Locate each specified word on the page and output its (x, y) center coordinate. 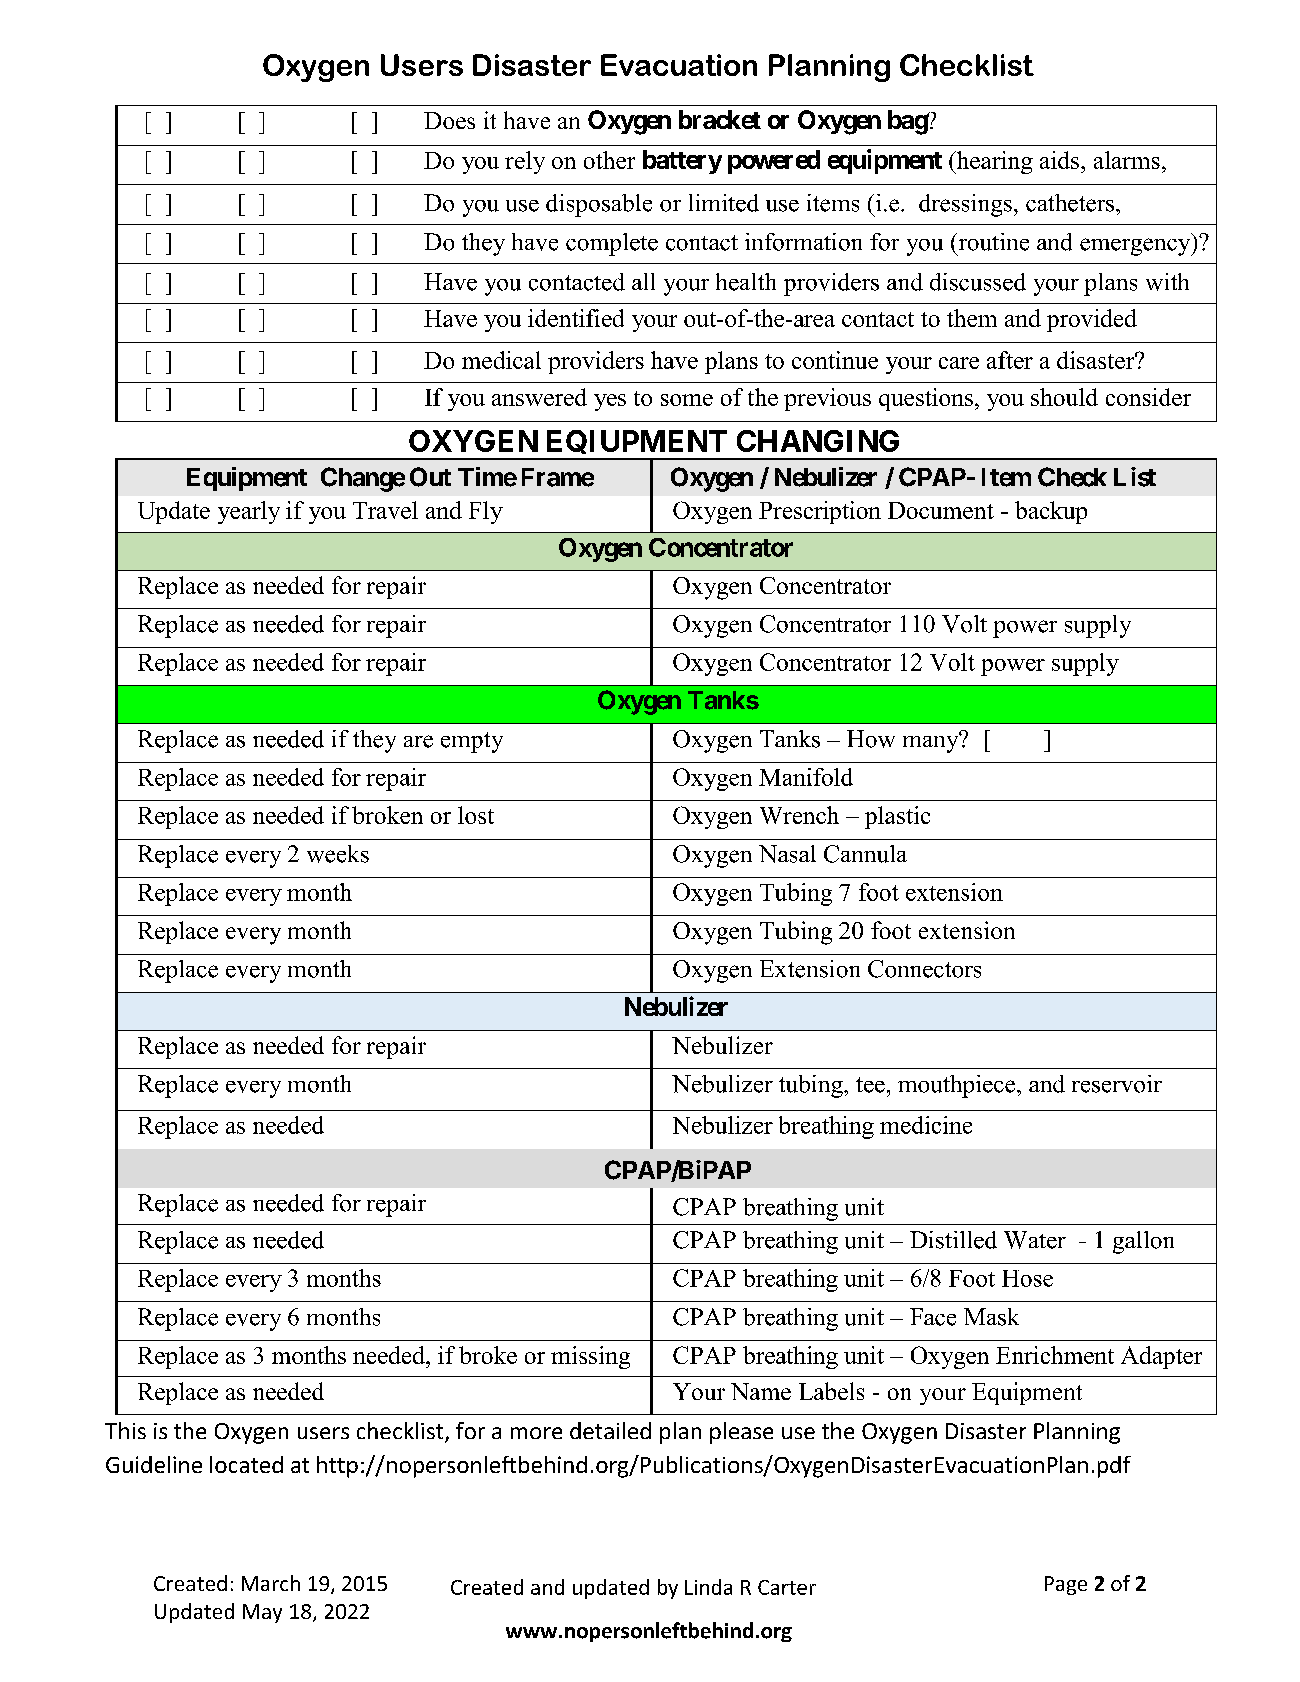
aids (1059, 160)
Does (449, 120)
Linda (708, 1587)
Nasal (787, 854)
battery (682, 162)
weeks (338, 854)
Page (1066, 1585)
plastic (897, 817)
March (271, 1583)
